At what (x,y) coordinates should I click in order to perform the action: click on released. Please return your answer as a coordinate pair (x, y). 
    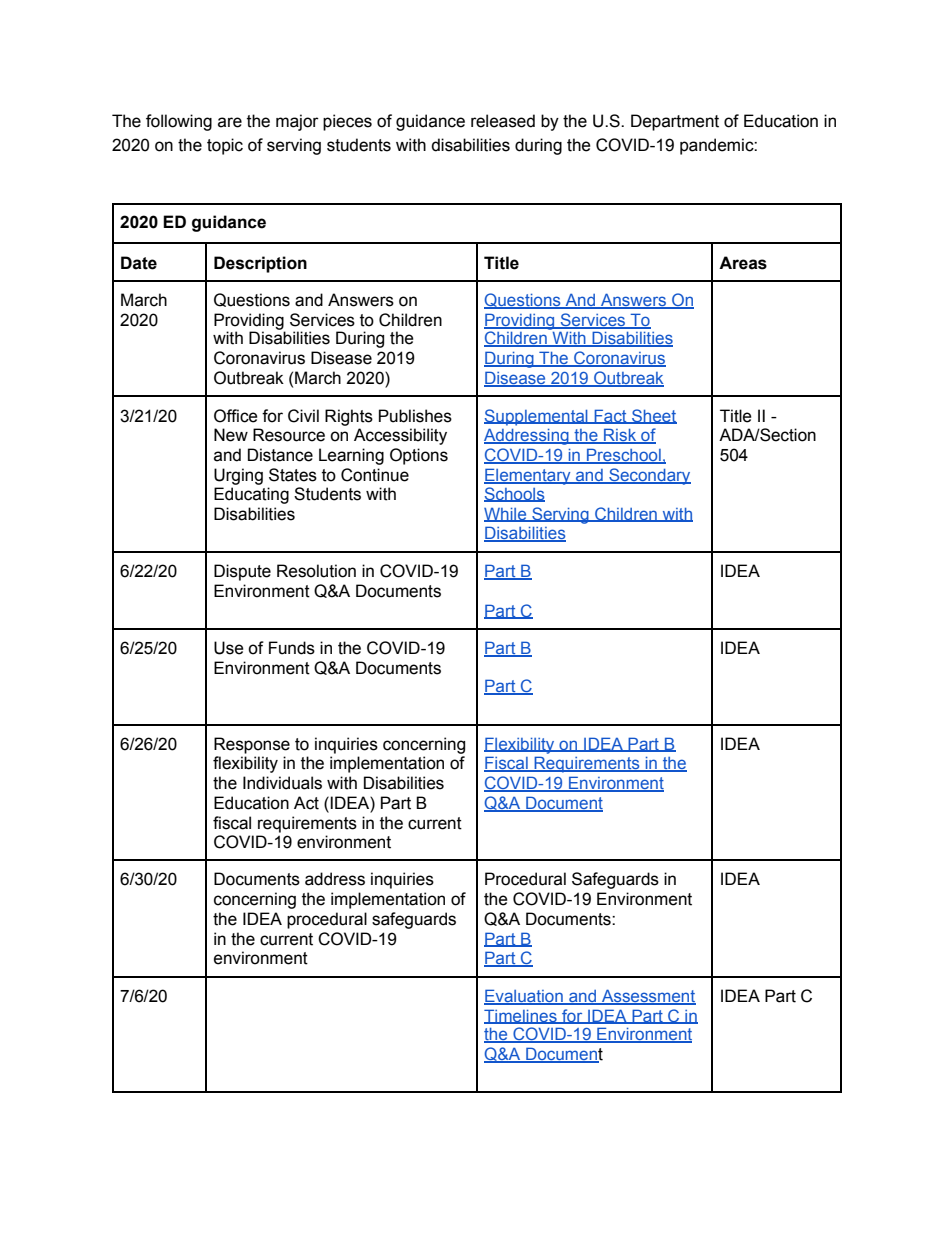
    Looking at the image, I should click on (503, 121).
